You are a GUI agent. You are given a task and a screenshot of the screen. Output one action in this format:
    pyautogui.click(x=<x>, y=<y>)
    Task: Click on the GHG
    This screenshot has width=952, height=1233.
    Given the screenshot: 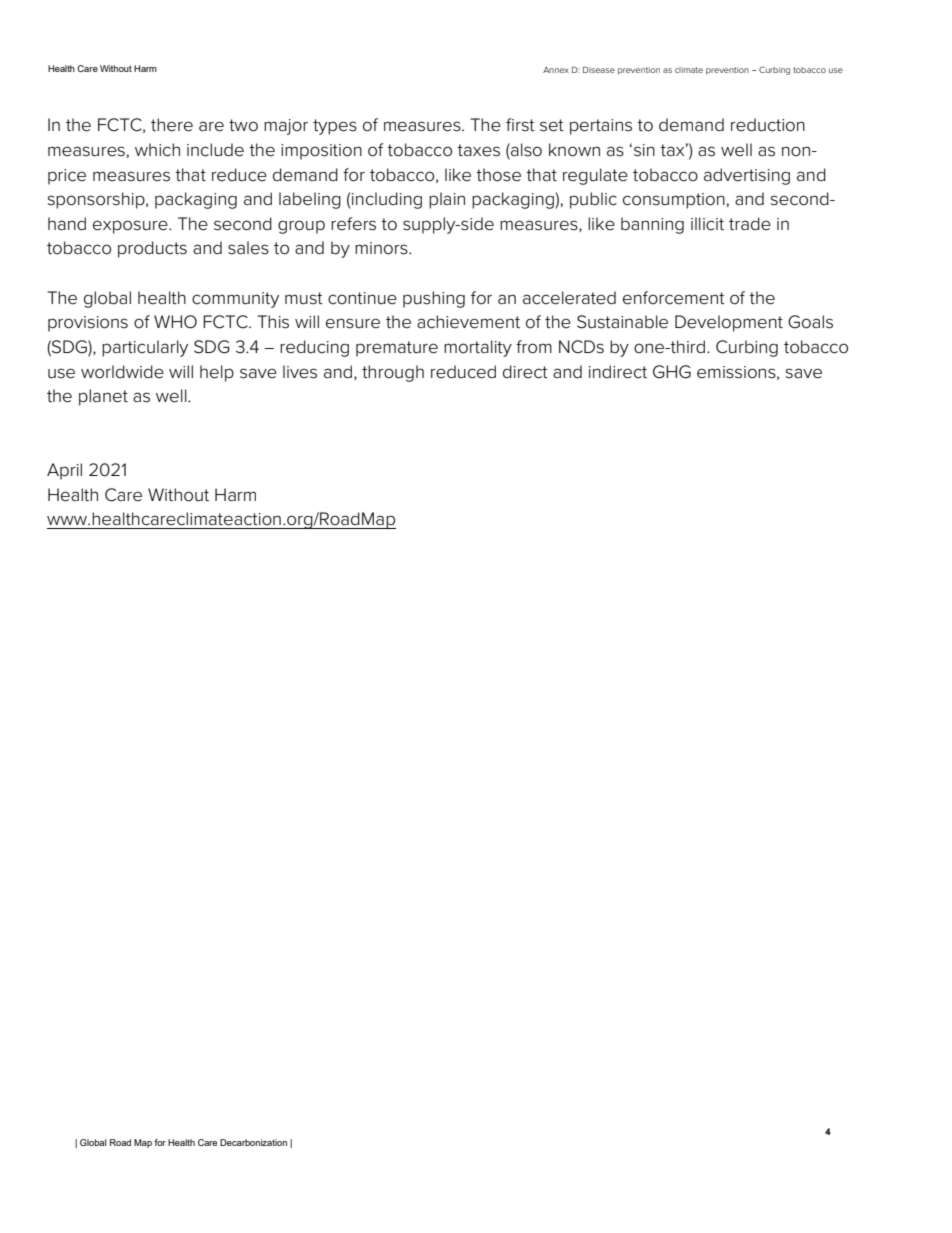 What is the action you would take?
    pyautogui.click(x=672, y=372)
